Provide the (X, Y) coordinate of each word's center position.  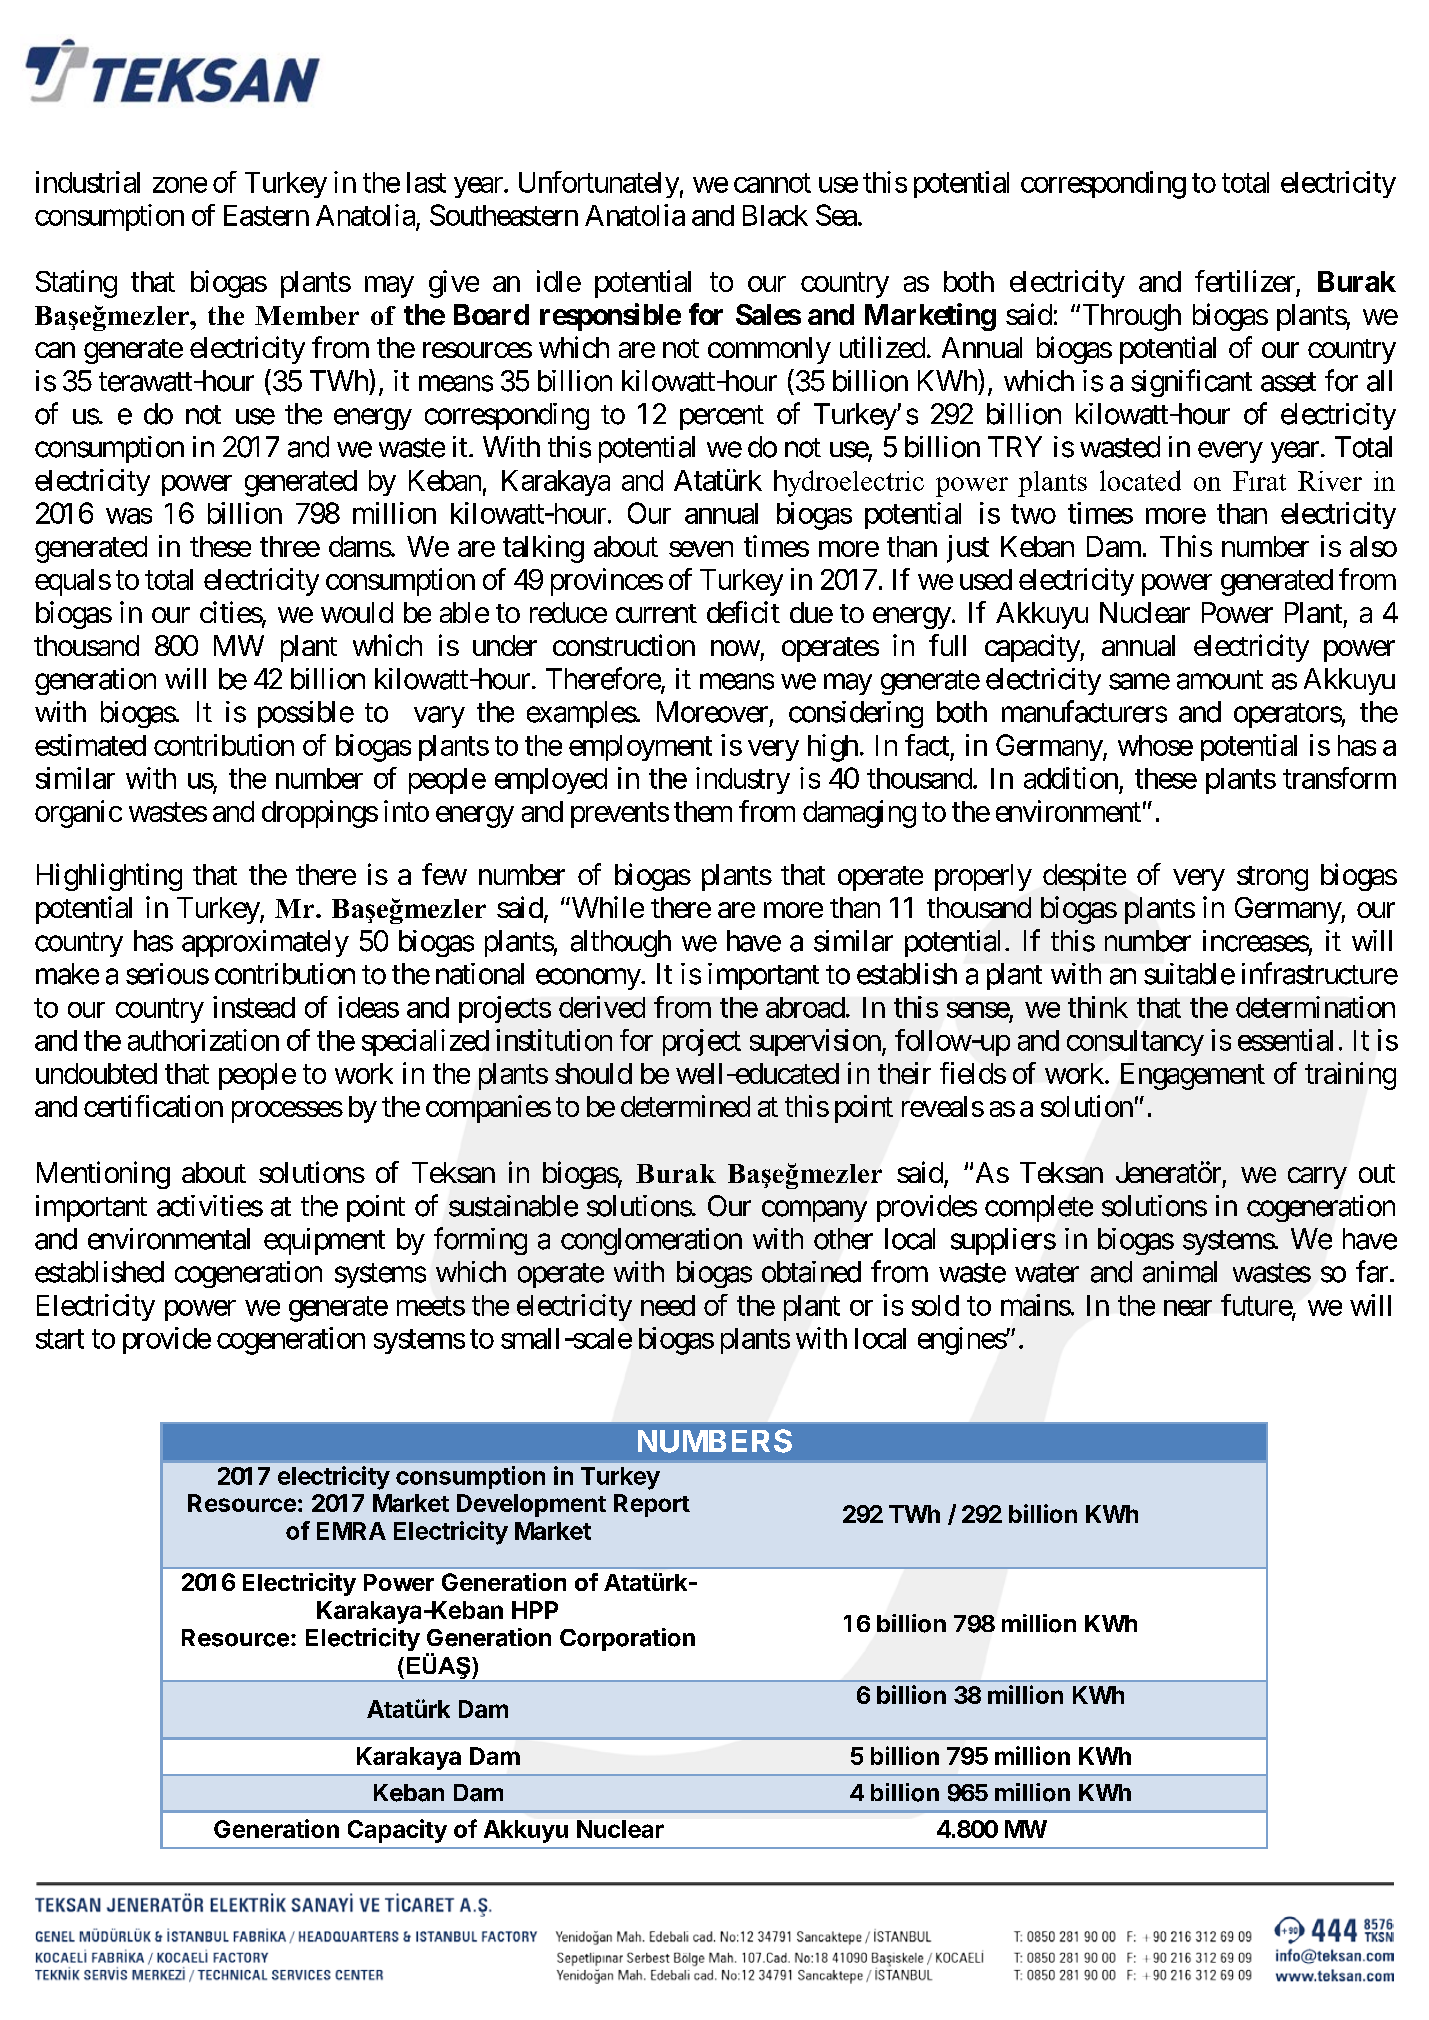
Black (775, 215)
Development (531, 1505)
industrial (88, 182)
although (621, 943)
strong (1272, 878)
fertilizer (1245, 281)
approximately (265, 943)
